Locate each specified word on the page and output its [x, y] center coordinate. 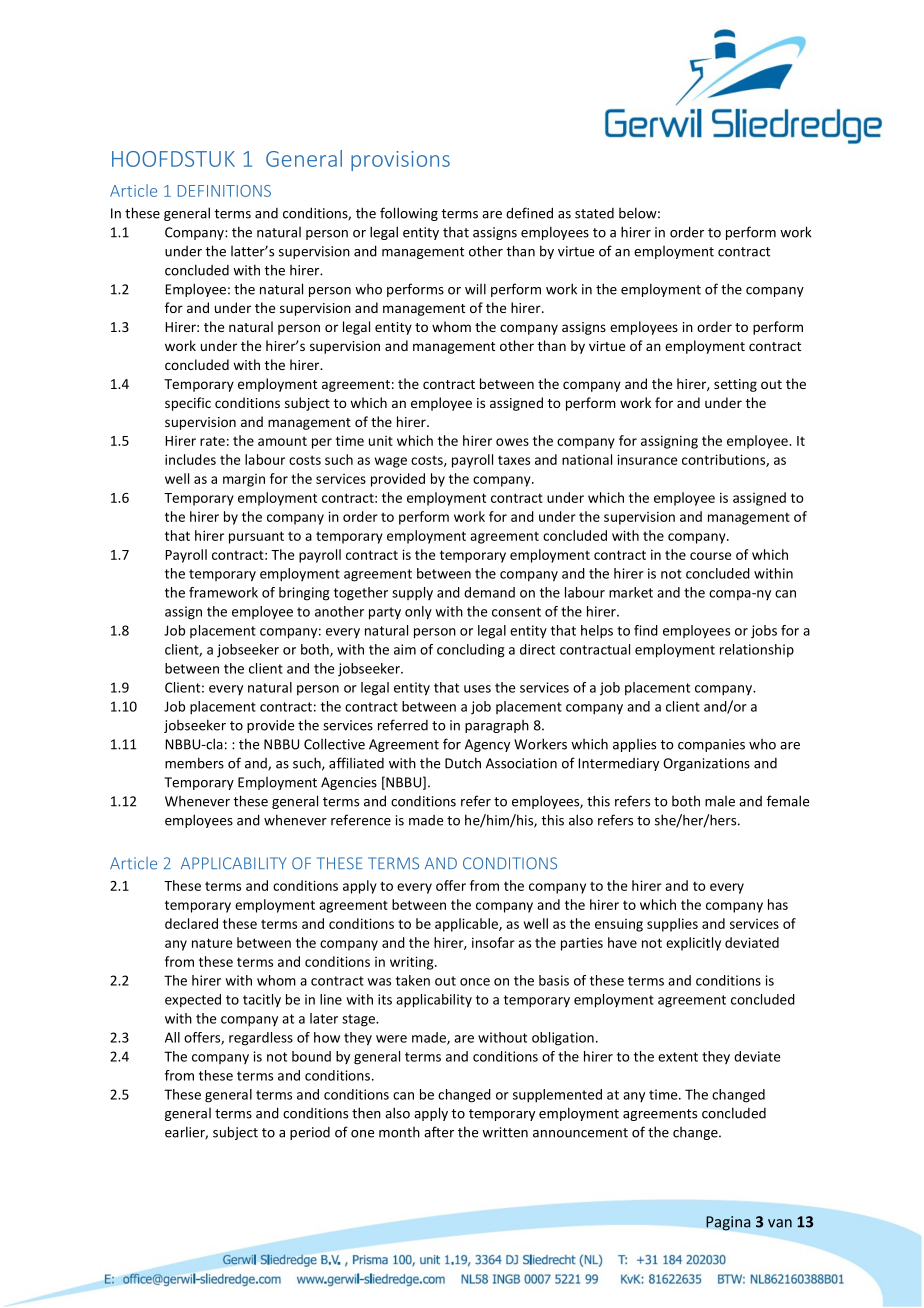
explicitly [693, 944]
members [194, 763]
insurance [647, 459]
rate [212, 441]
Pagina [728, 1223]
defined [529, 213]
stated [594, 213]
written [505, 1132]
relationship [757, 650]
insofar [493, 942]
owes [512, 442]
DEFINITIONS [224, 191]
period [310, 1133]
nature [212, 943]
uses [477, 689]
